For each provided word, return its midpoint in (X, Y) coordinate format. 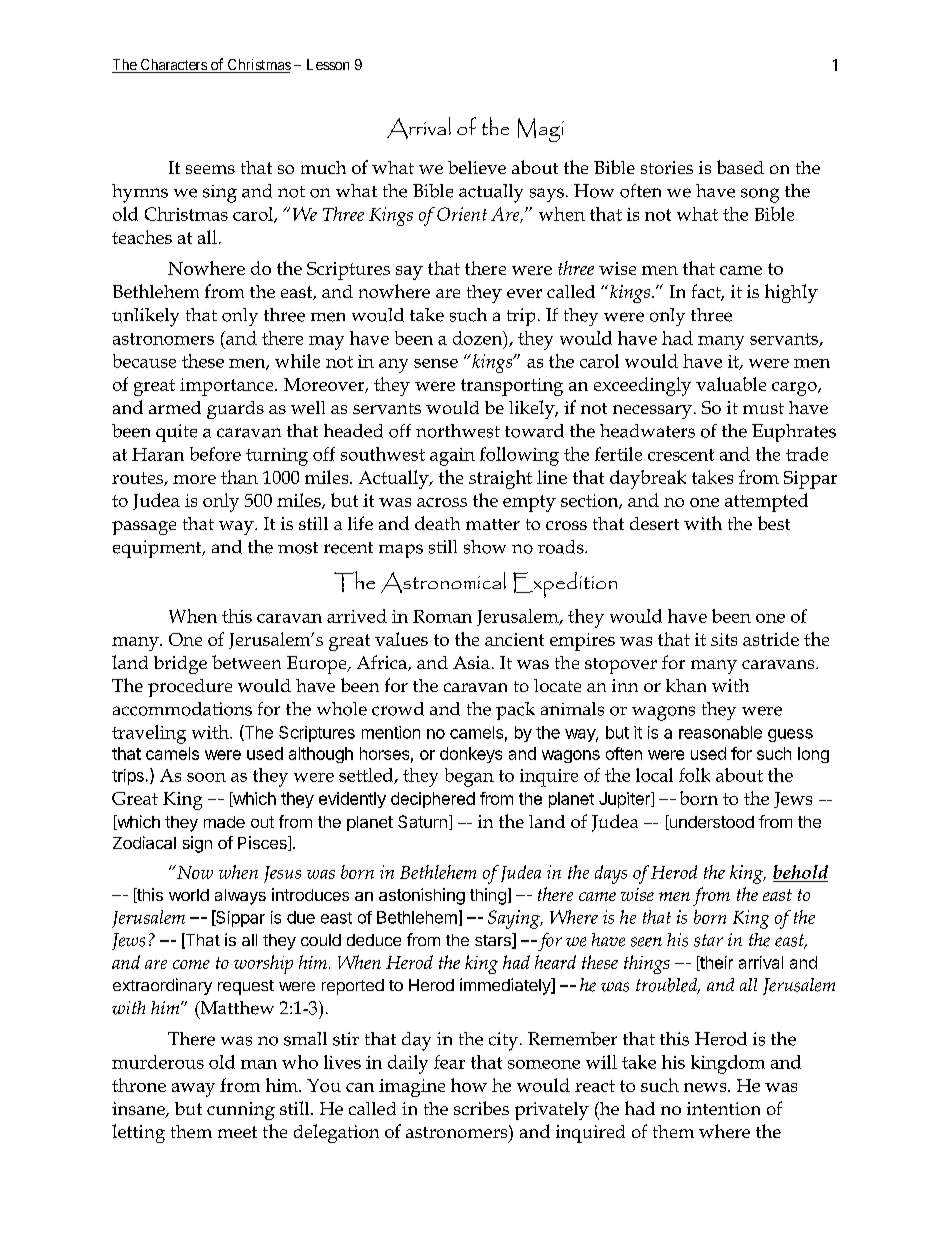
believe (477, 167)
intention (723, 1108)
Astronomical (443, 582)
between (246, 662)
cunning (241, 1111)
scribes (481, 1108)
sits (724, 639)
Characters (173, 66)
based (740, 167)
